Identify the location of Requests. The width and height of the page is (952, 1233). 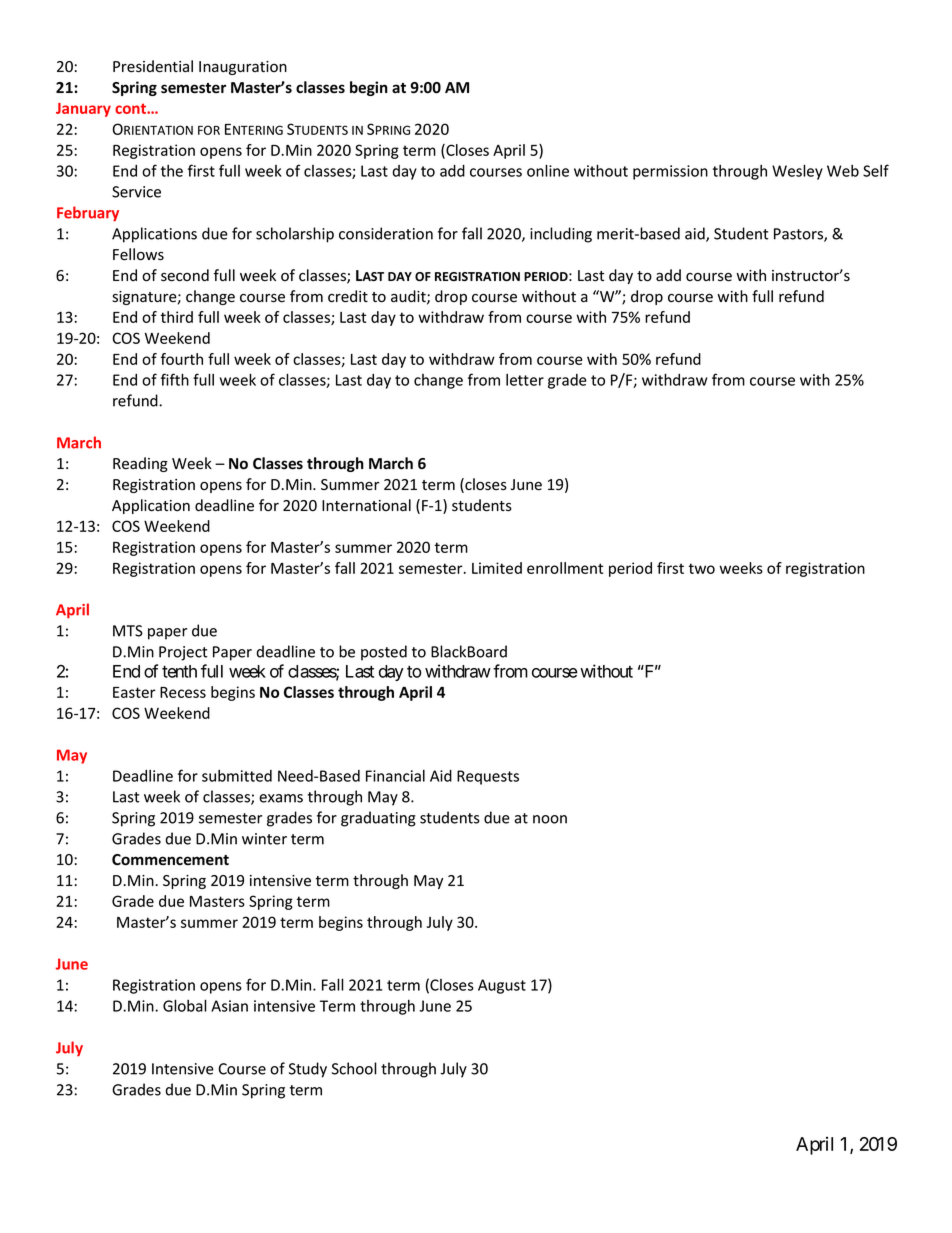
(488, 777).
